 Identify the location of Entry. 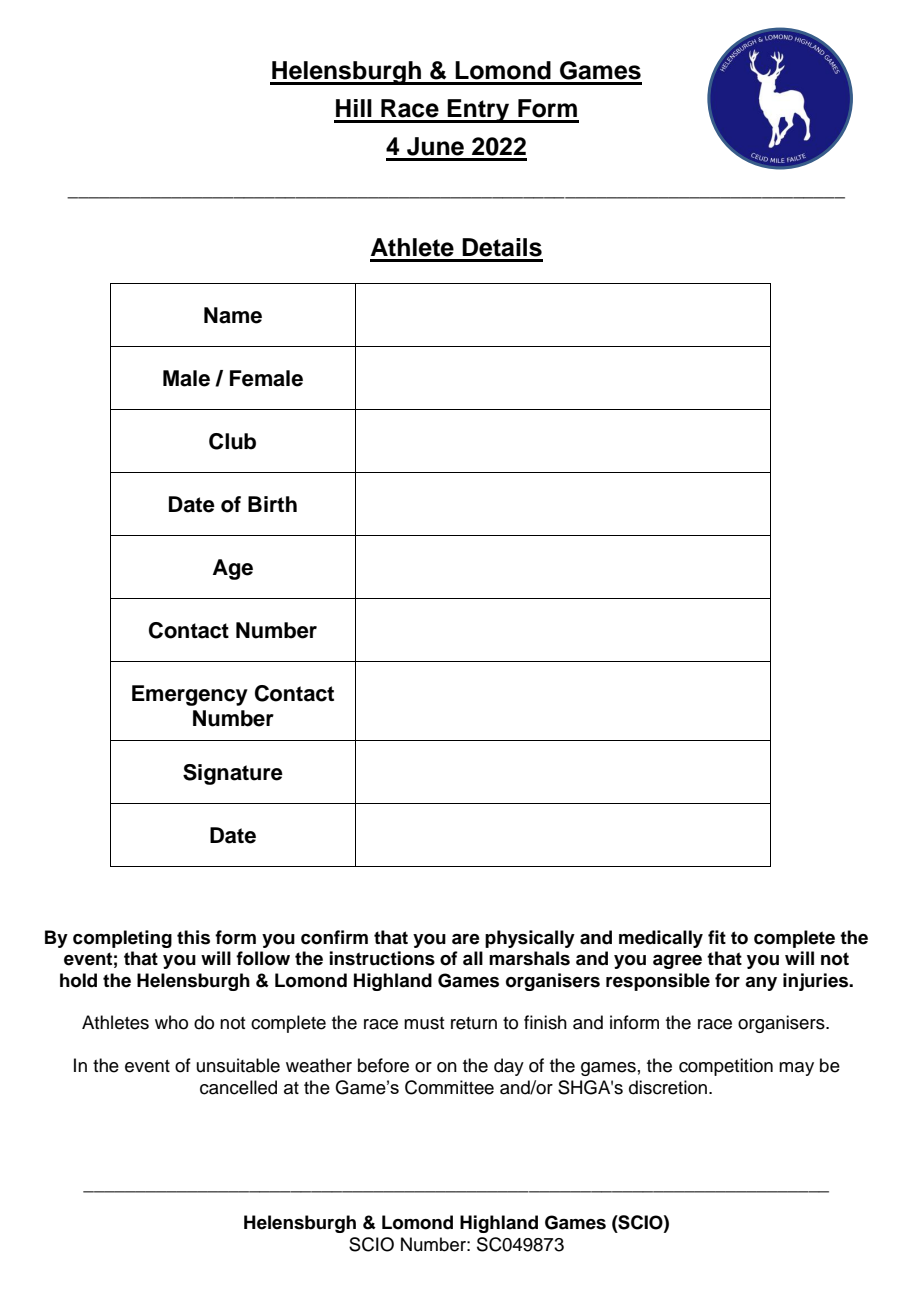
(479, 111).
